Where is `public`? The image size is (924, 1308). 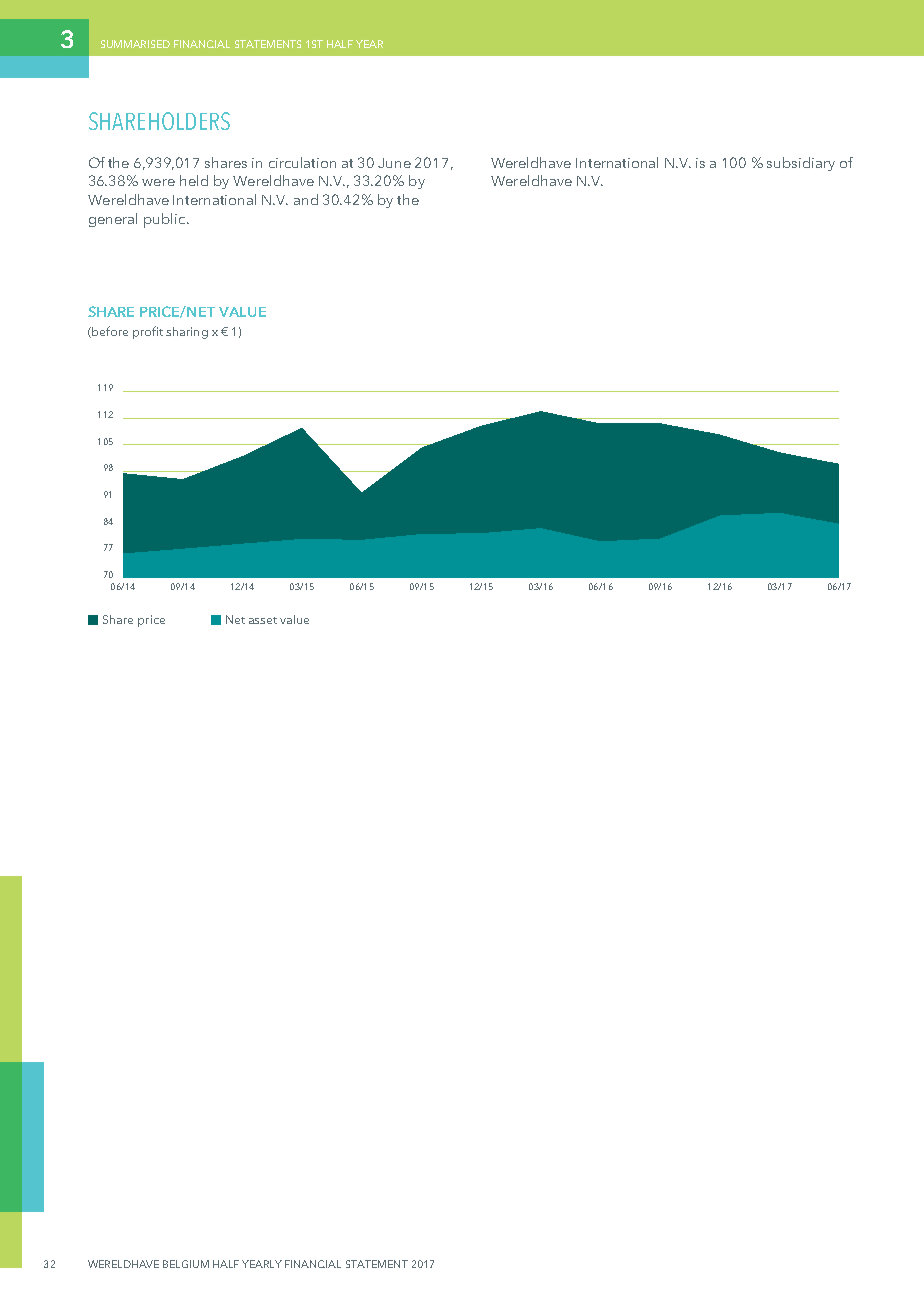 public is located at coordinates (166, 220).
